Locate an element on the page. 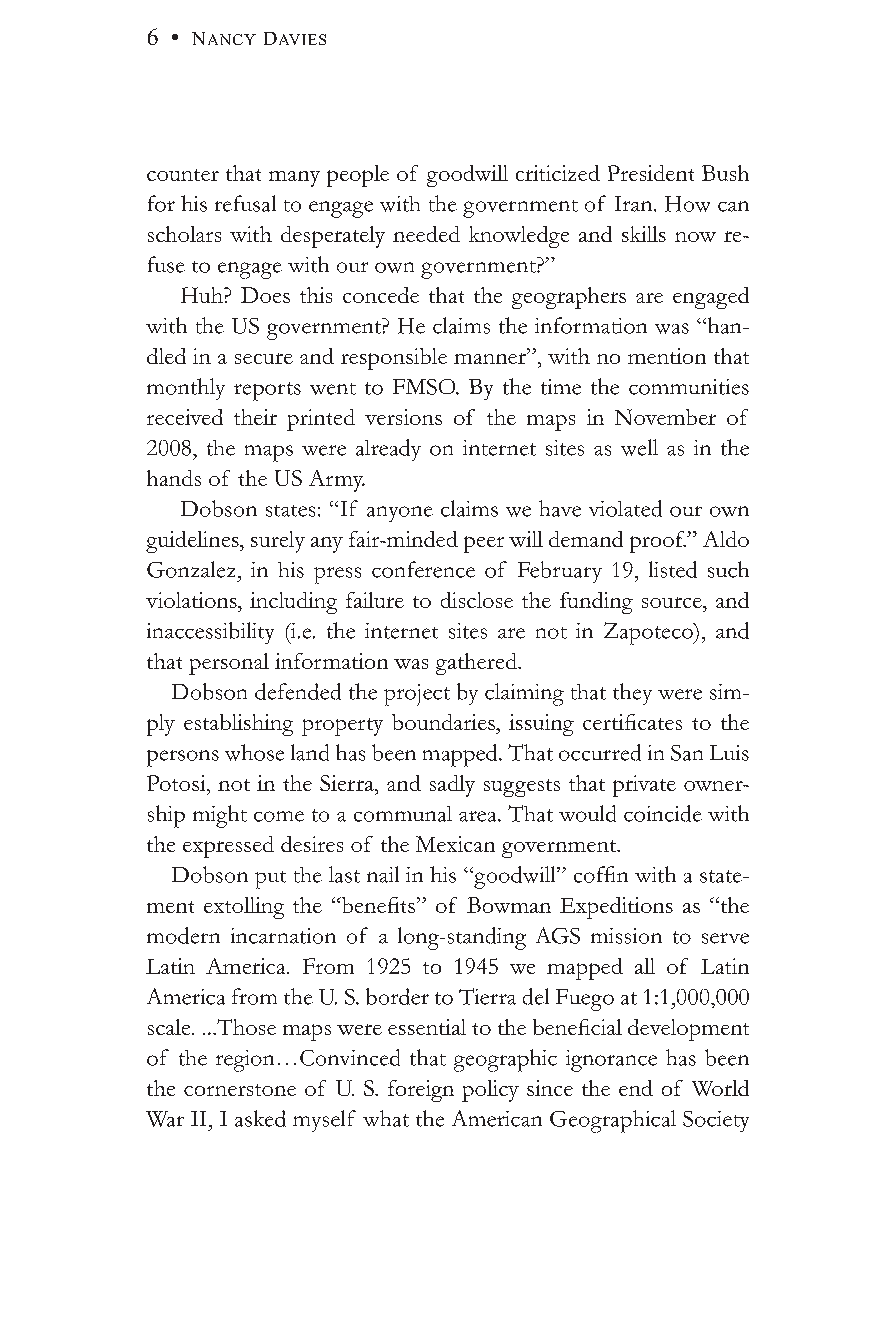  needed is located at coordinates (426, 234).
